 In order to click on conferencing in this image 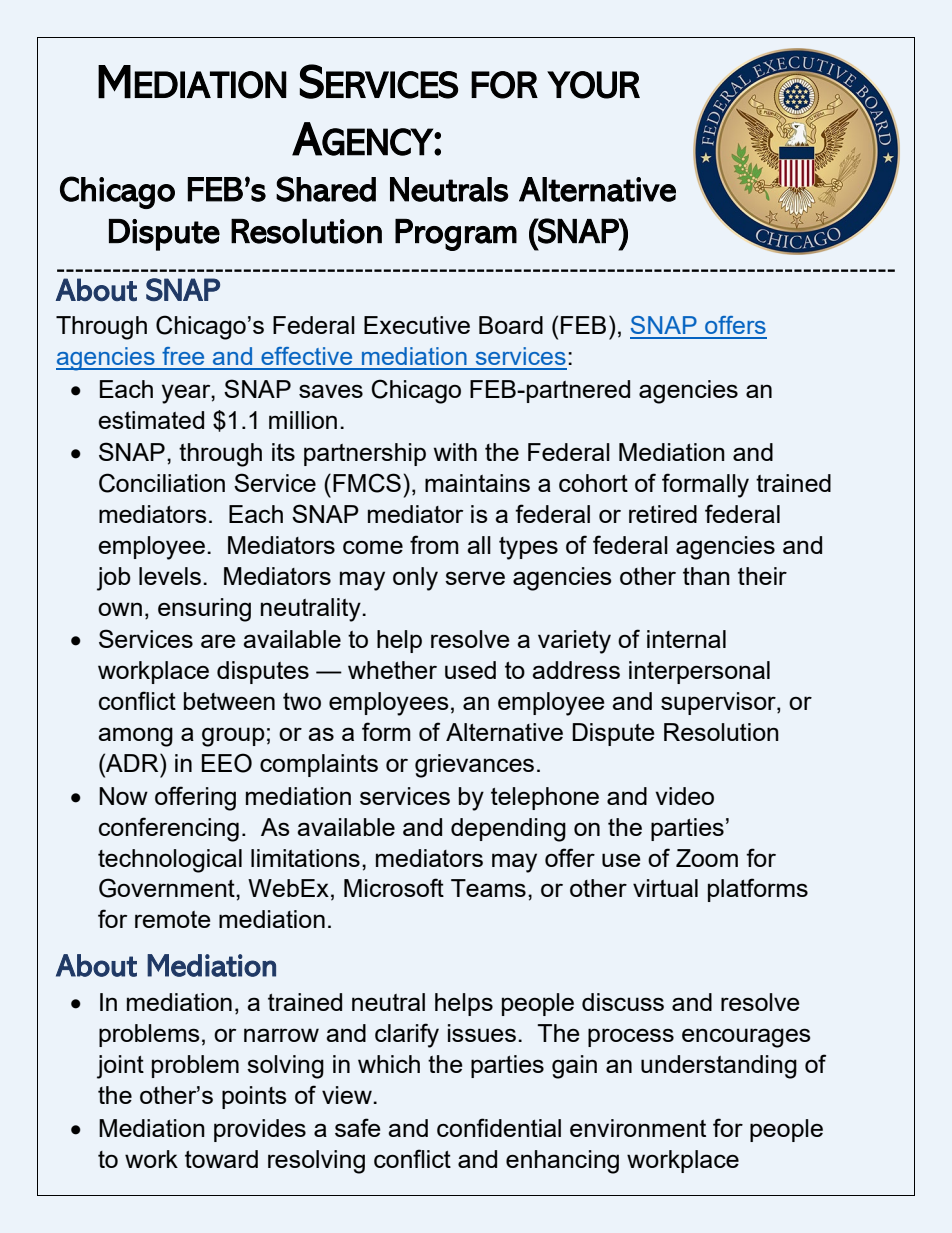, I will do `click(169, 829)`.
